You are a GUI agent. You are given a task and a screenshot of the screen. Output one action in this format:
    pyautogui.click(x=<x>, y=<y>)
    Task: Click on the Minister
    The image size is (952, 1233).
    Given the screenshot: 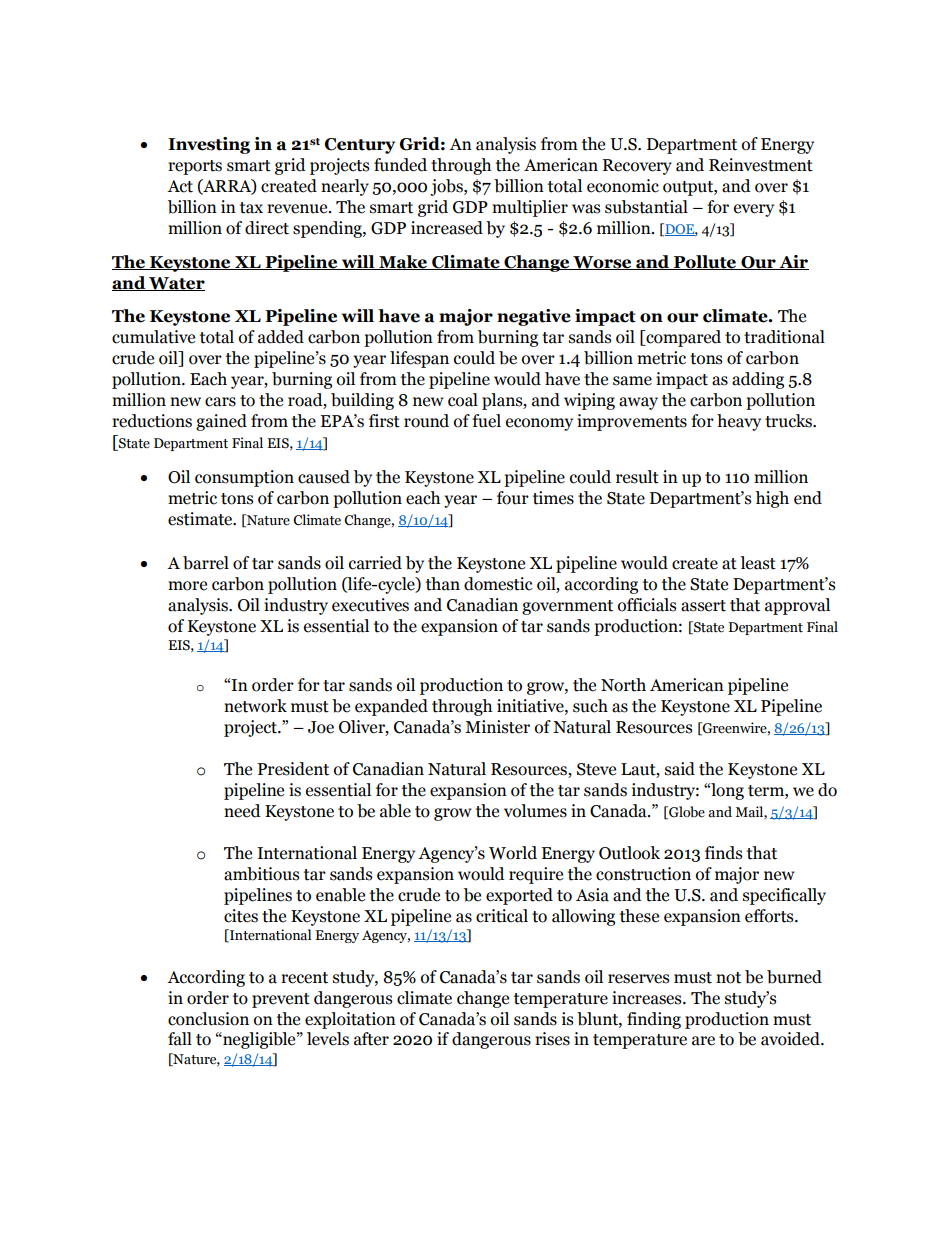 What is the action you would take?
    pyautogui.click(x=497, y=727)
